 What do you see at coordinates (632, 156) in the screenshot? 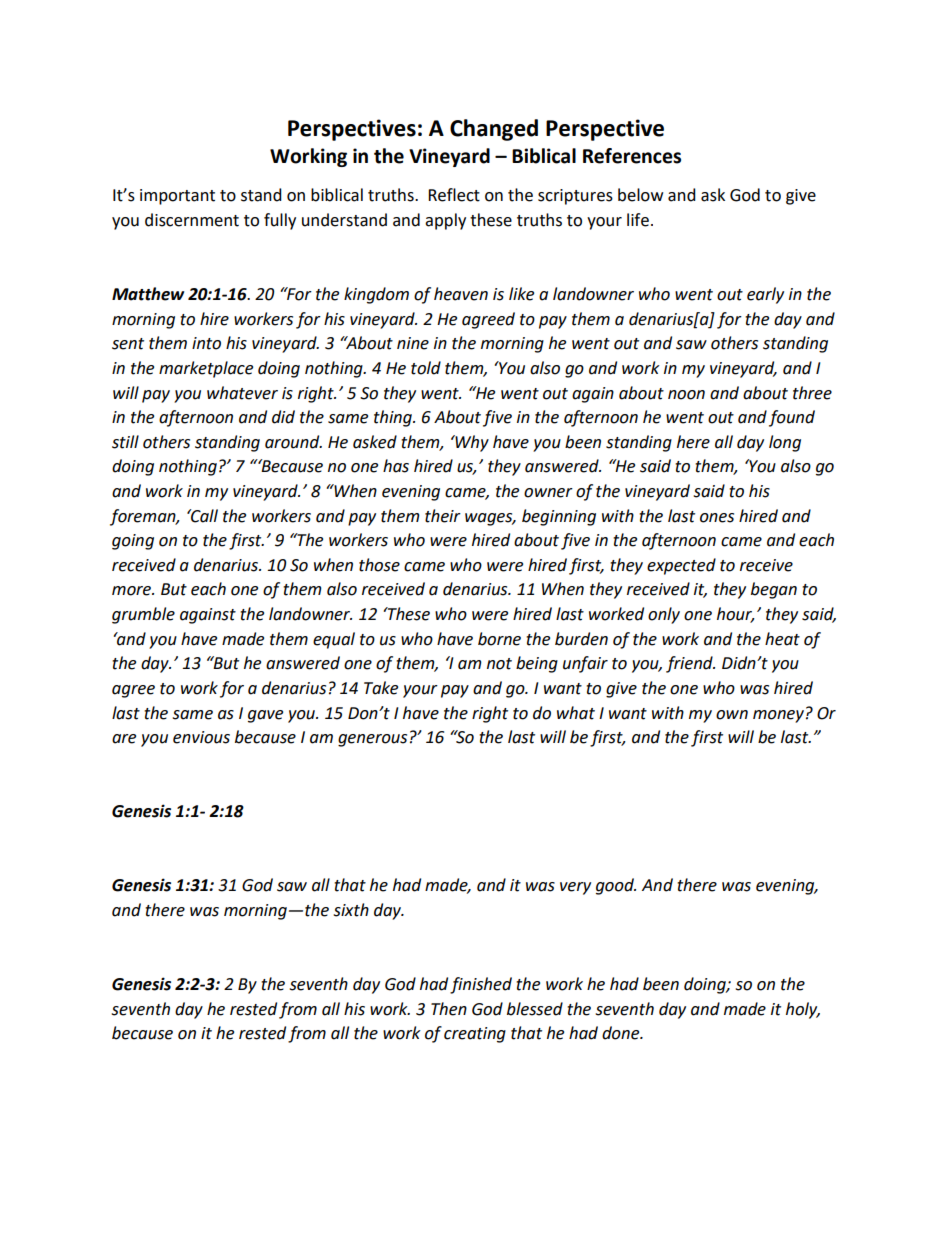
I see `References` at bounding box center [632, 156].
